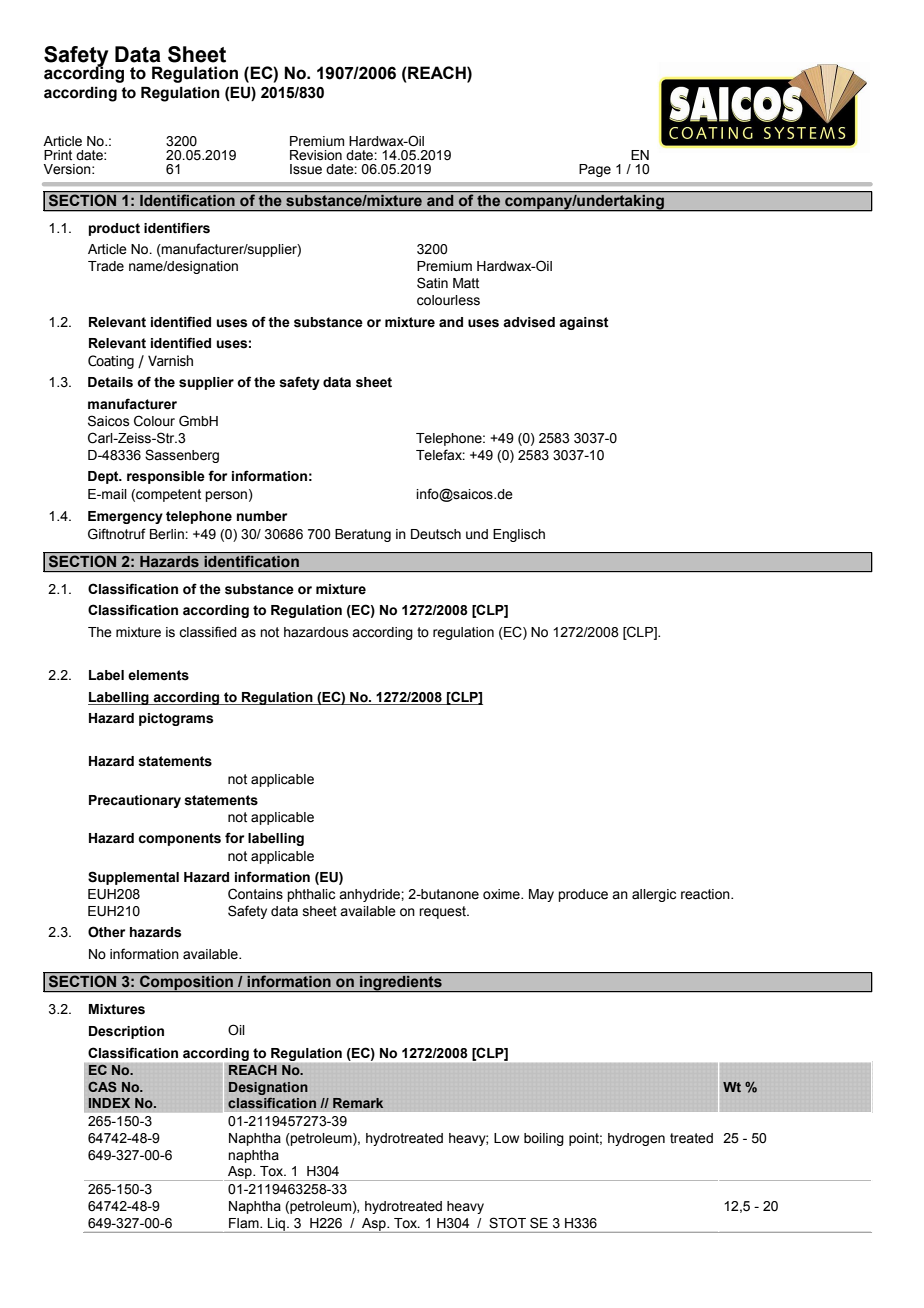 The height and width of the screenshot is (1308, 924). What do you see at coordinates (110, 382) in the screenshot?
I see `Details` at bounding box center [110, 382].
